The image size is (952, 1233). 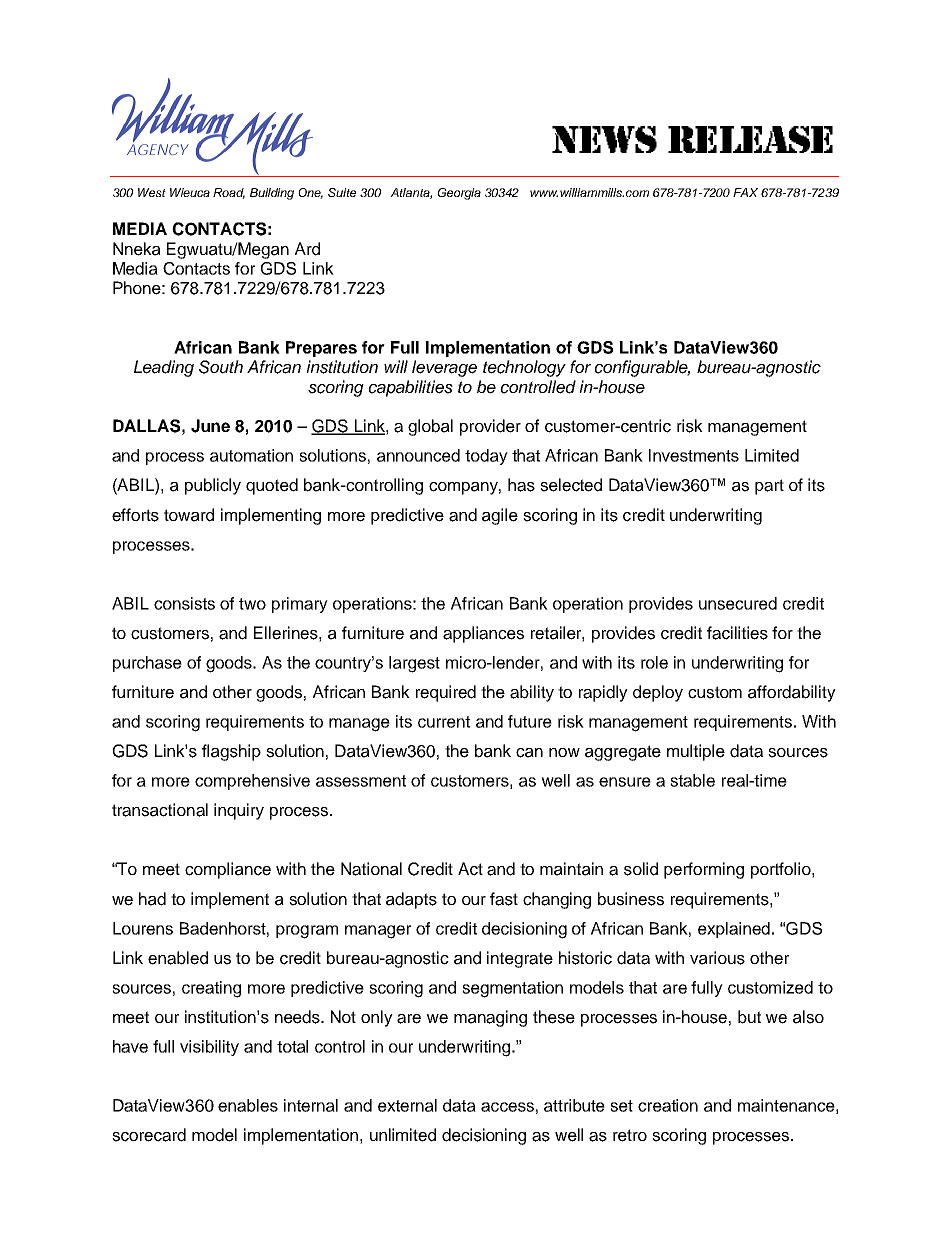 I want to click on Road, so click(x=229, y=193).
